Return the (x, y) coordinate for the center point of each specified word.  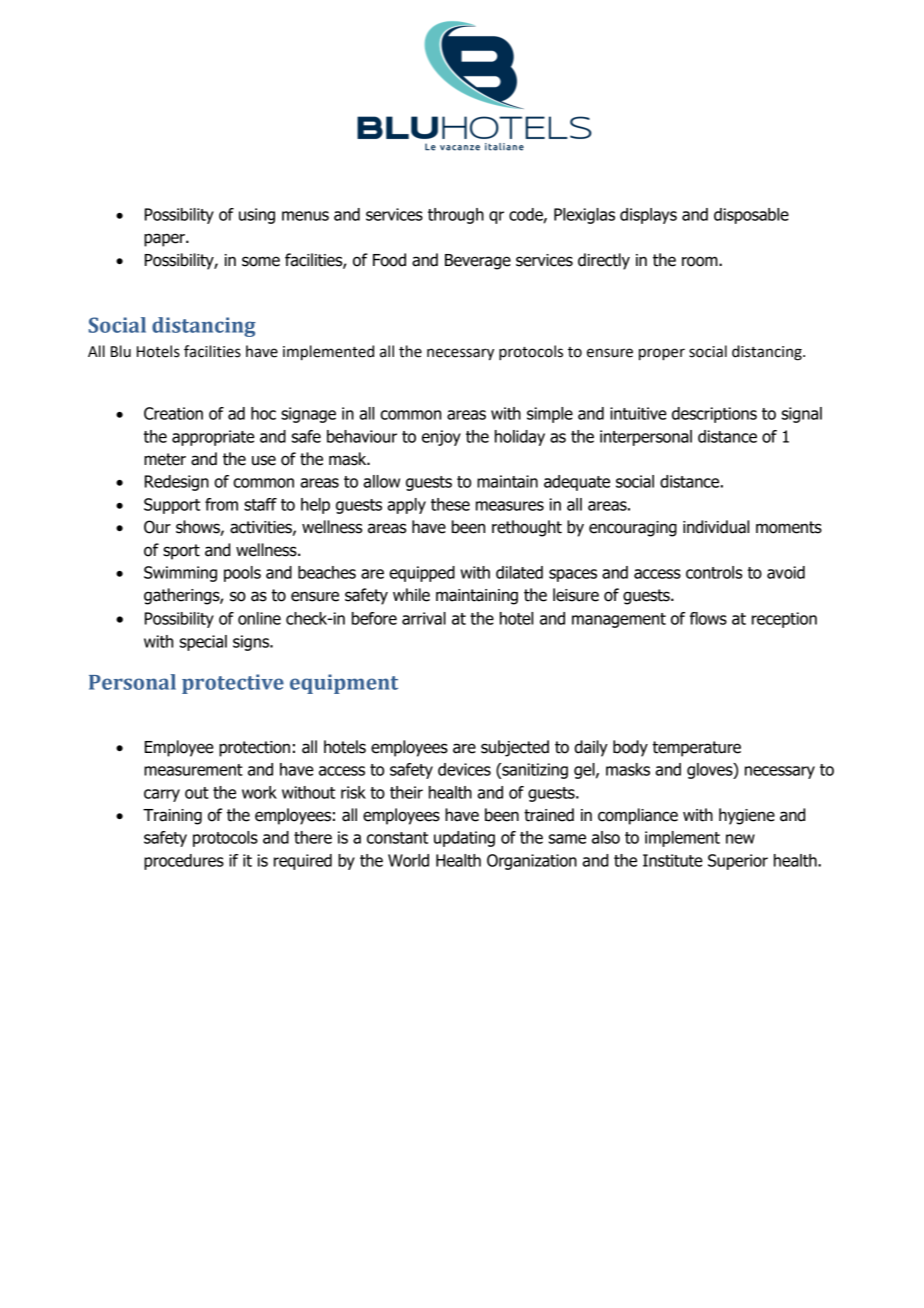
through (456, 216)
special (203, 643)
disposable (751, 216)
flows (708, 618)
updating (464, 839)
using (257, 216)
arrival (424, 618)
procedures (184, 862)
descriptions (714, 415)
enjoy (441, 438)
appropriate (213, 438)
